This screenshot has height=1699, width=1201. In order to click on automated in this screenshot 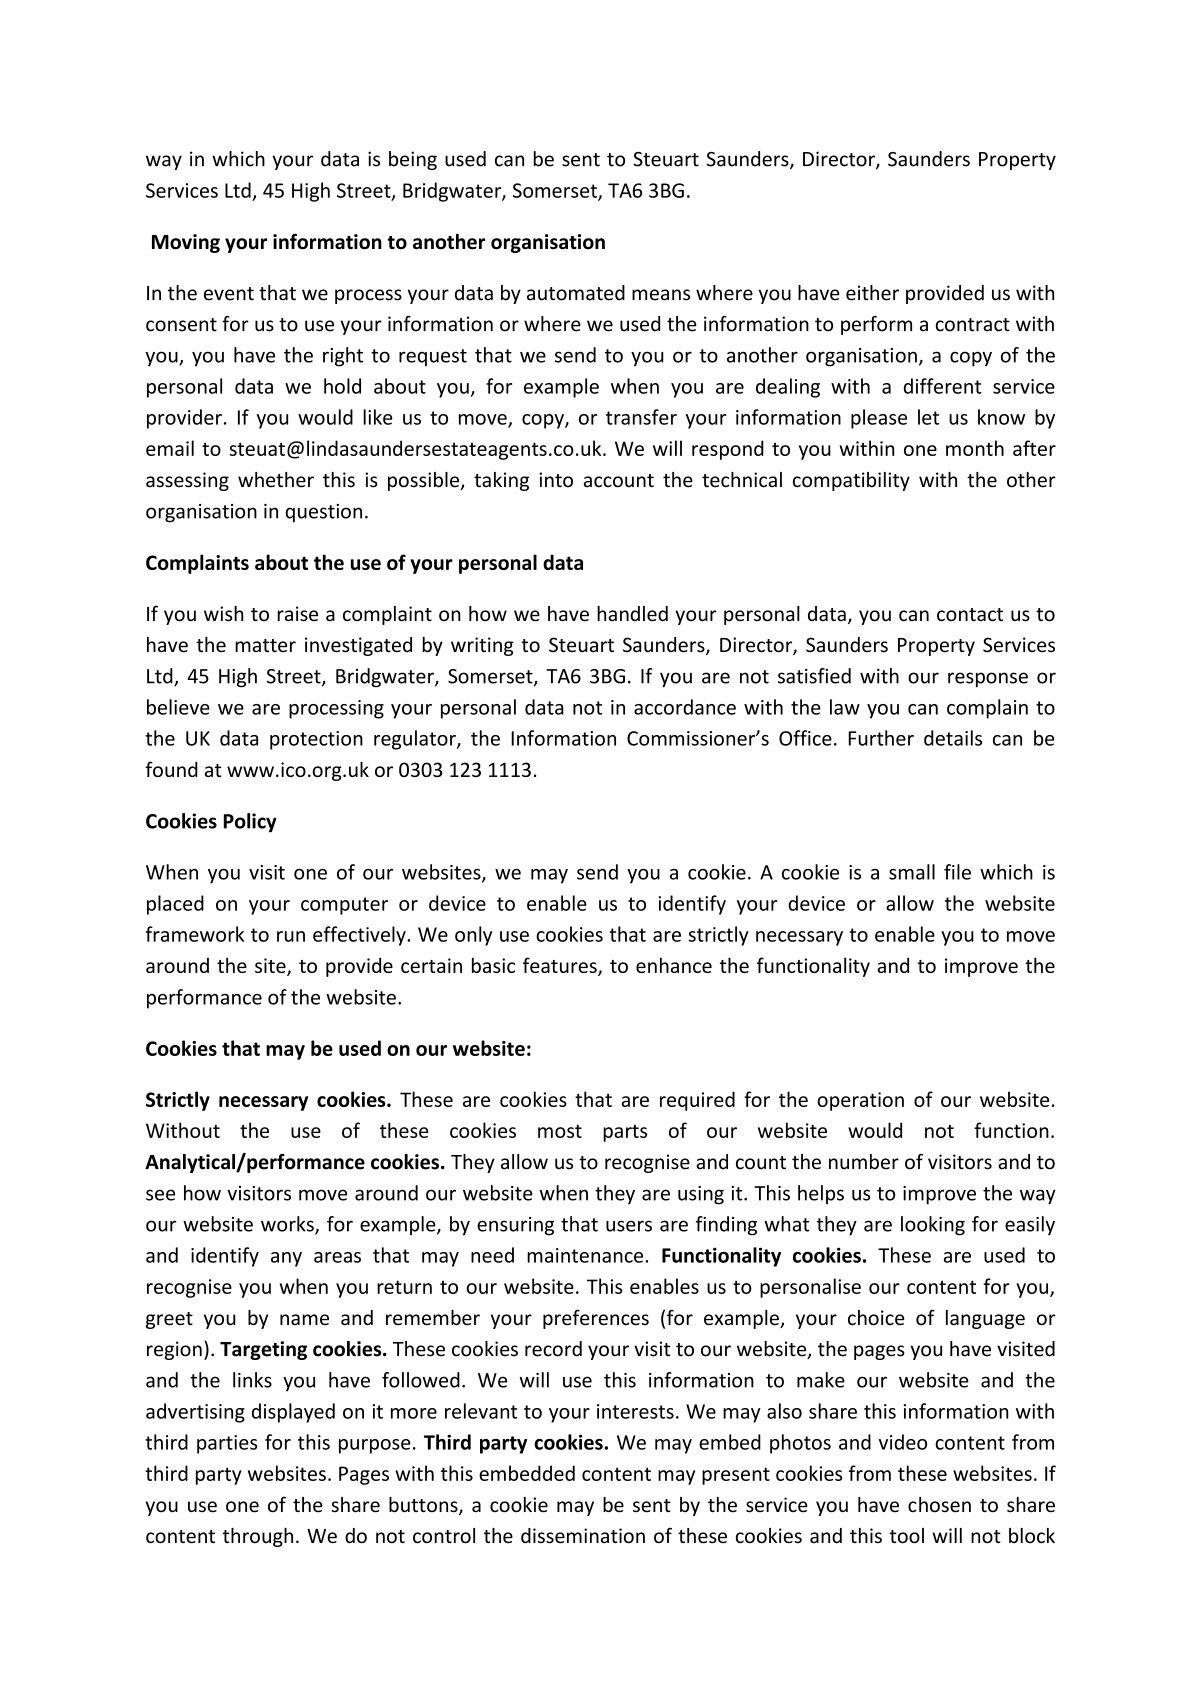, I will do `click(576, 293)`.
